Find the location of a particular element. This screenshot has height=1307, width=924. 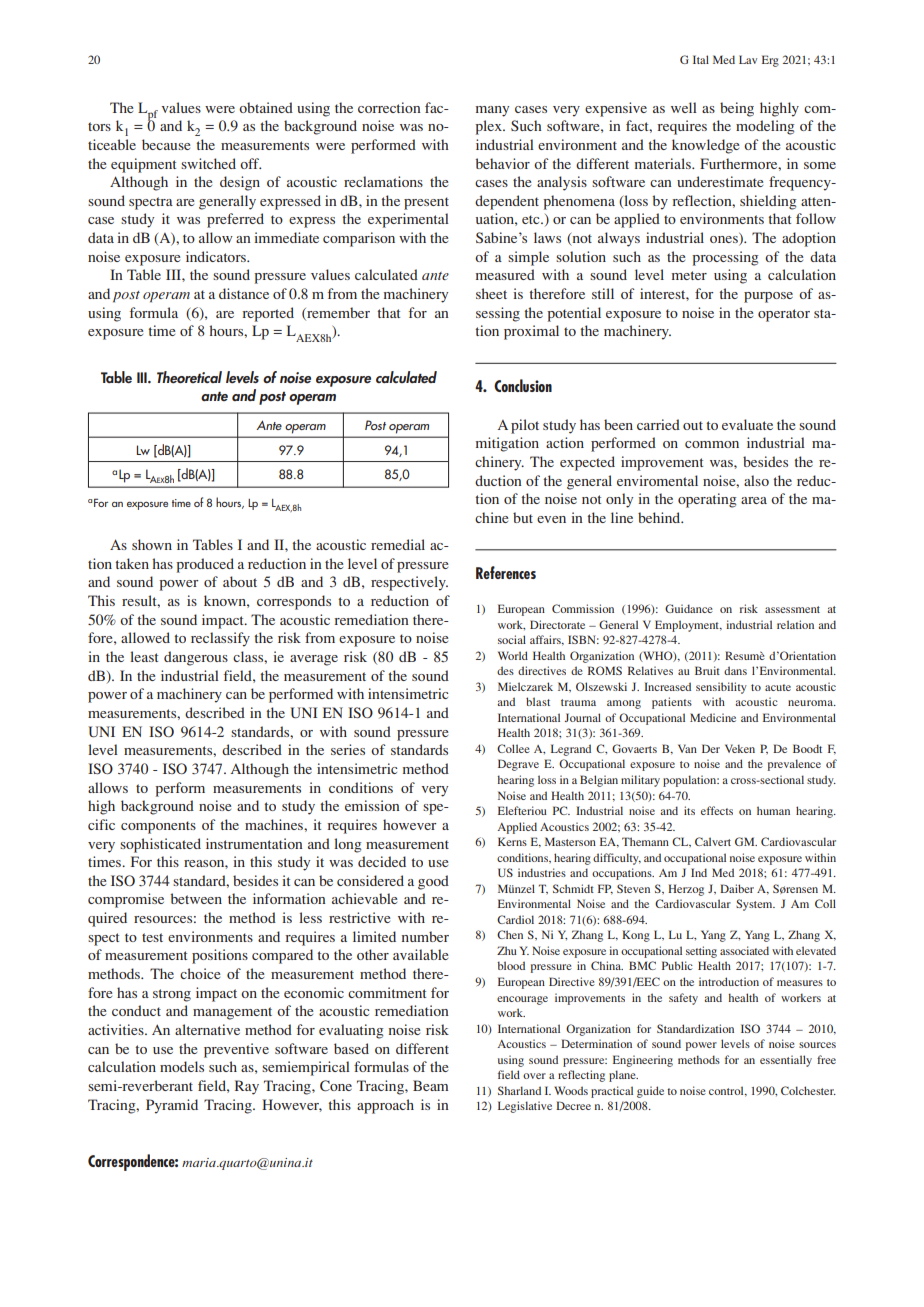

models is located at coordinates (182, 1066).
